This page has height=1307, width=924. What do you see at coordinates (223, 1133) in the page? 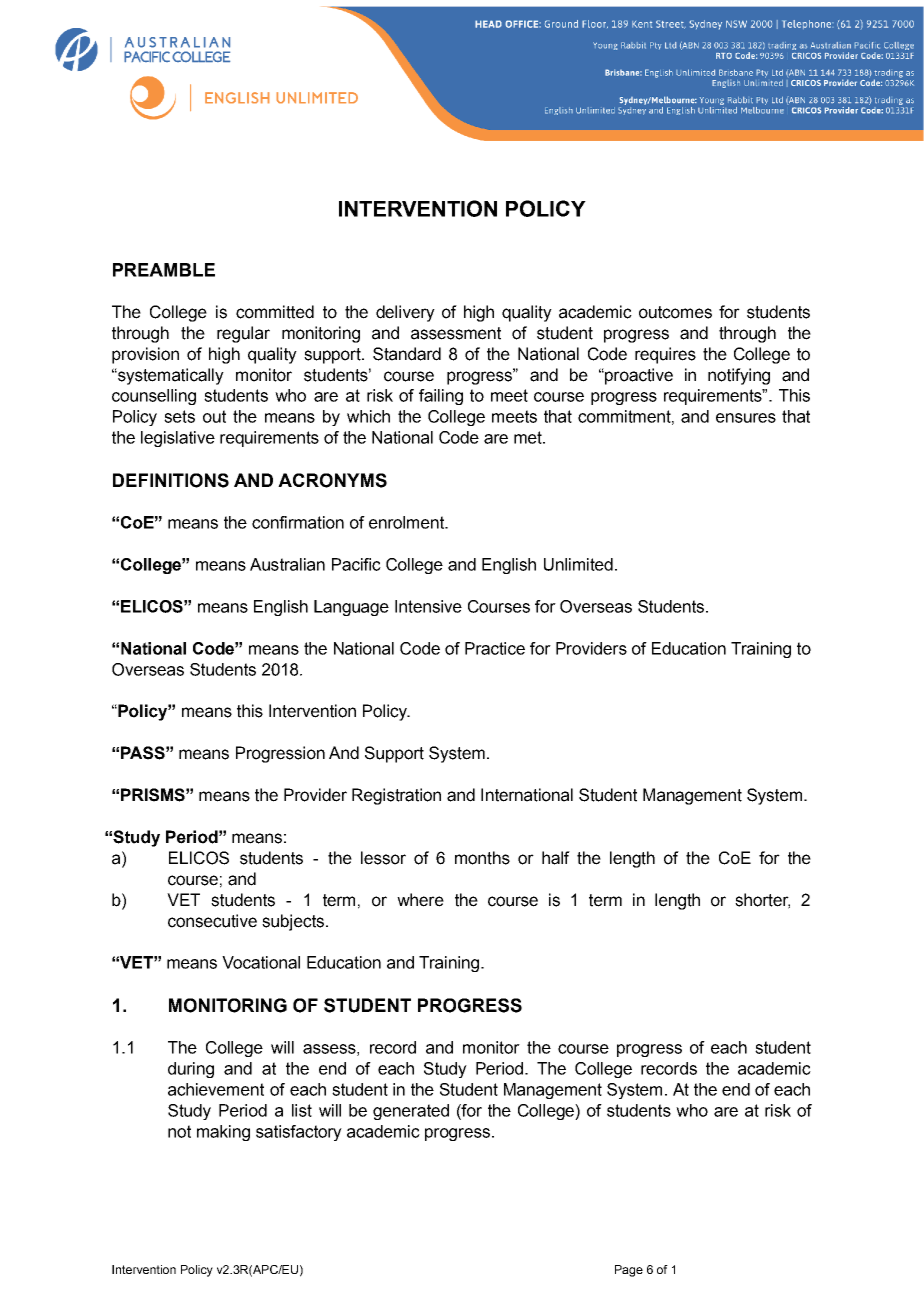
I see `making` at bounding box center [223, 1133].
